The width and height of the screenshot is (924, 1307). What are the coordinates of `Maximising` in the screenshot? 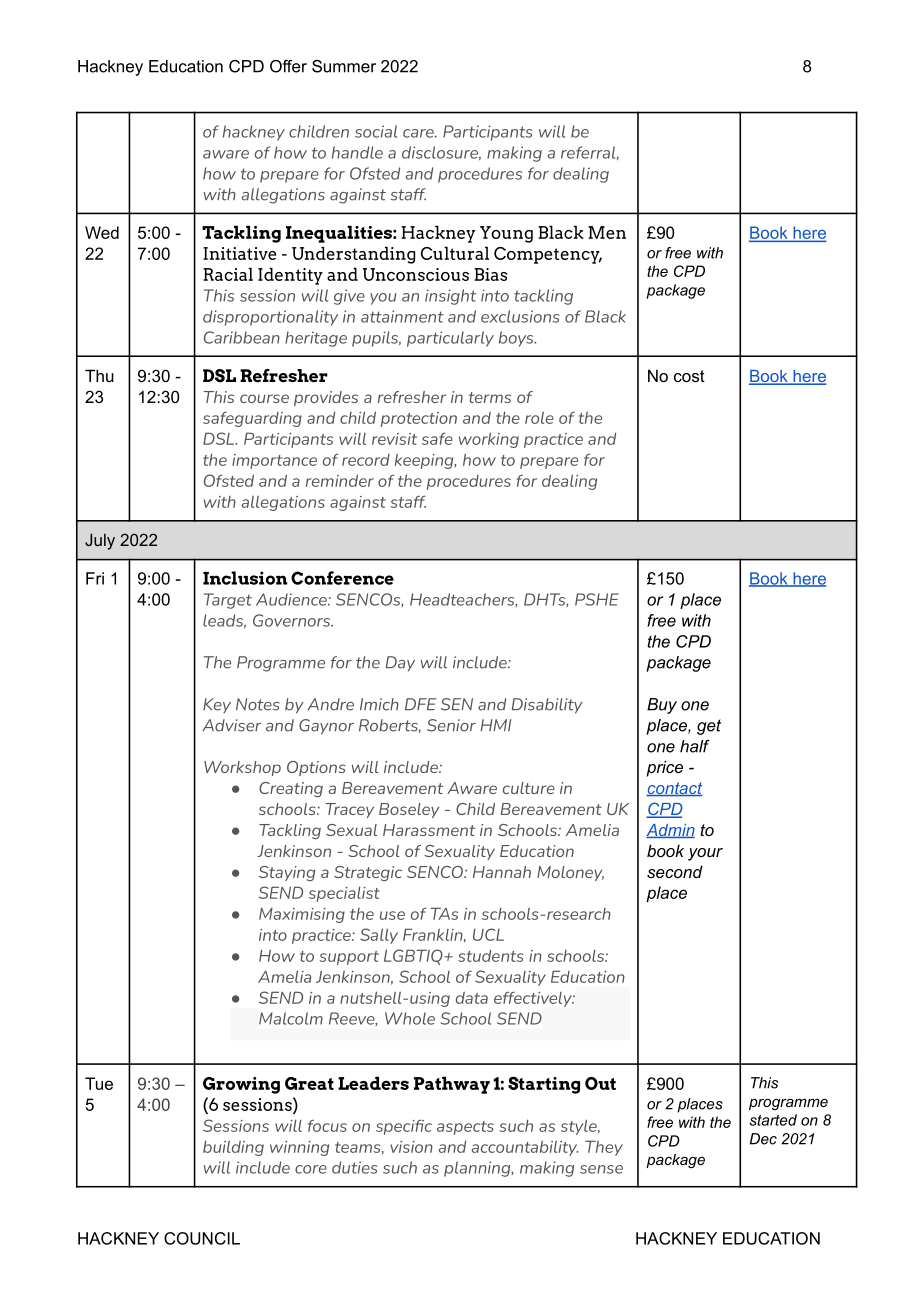 It's located at (302, 915).
